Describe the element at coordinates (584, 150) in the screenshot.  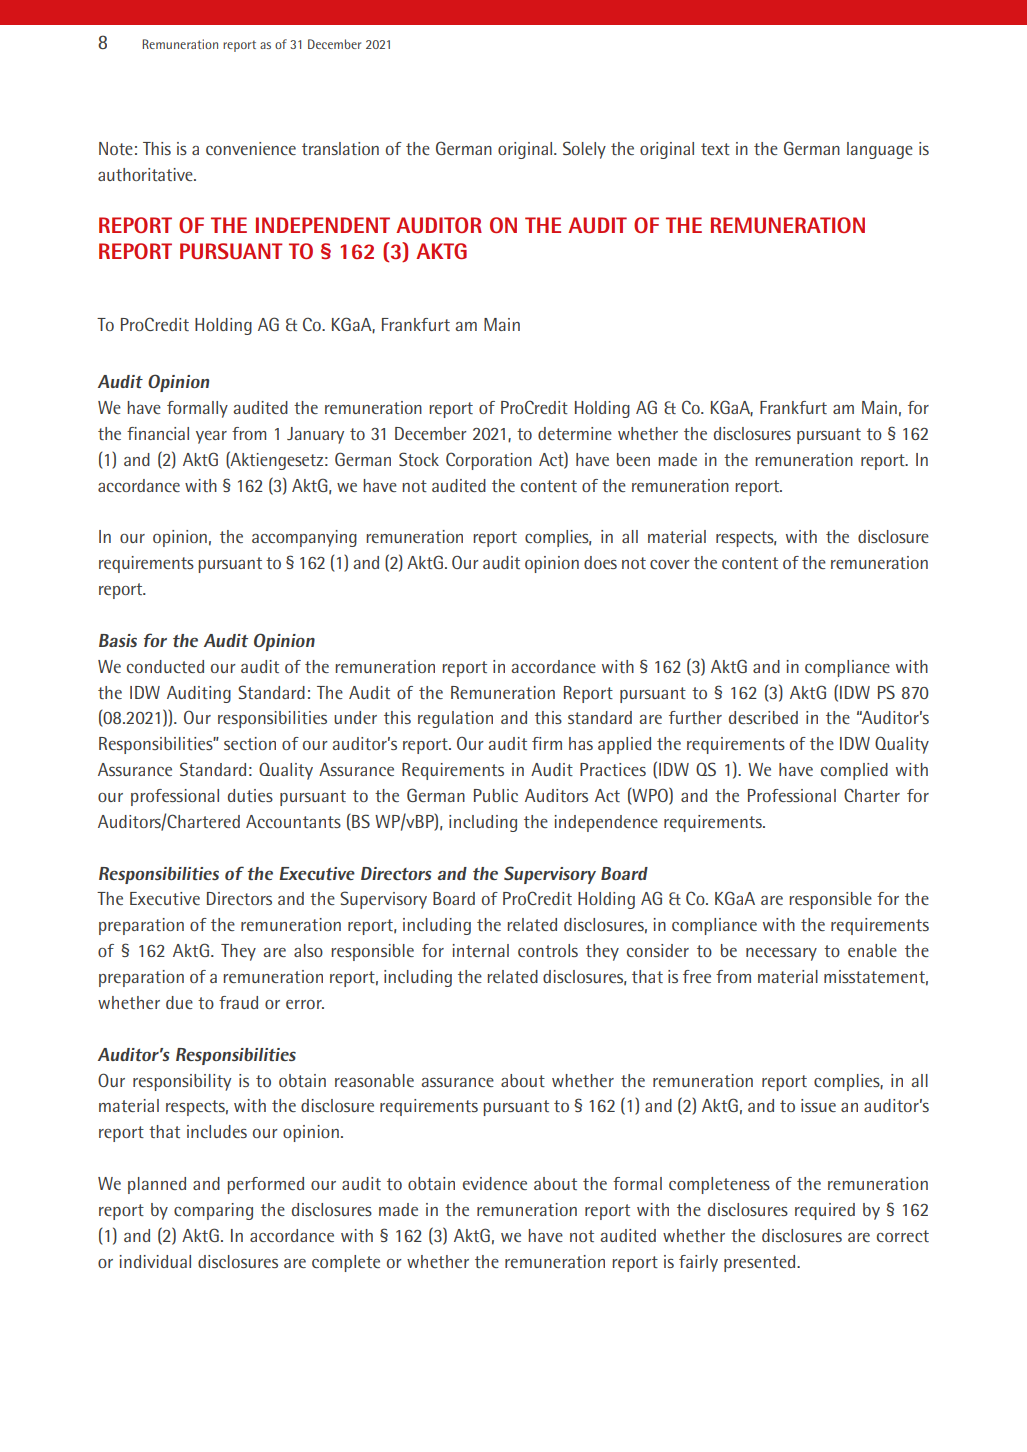
I see `Solely` at that location.
